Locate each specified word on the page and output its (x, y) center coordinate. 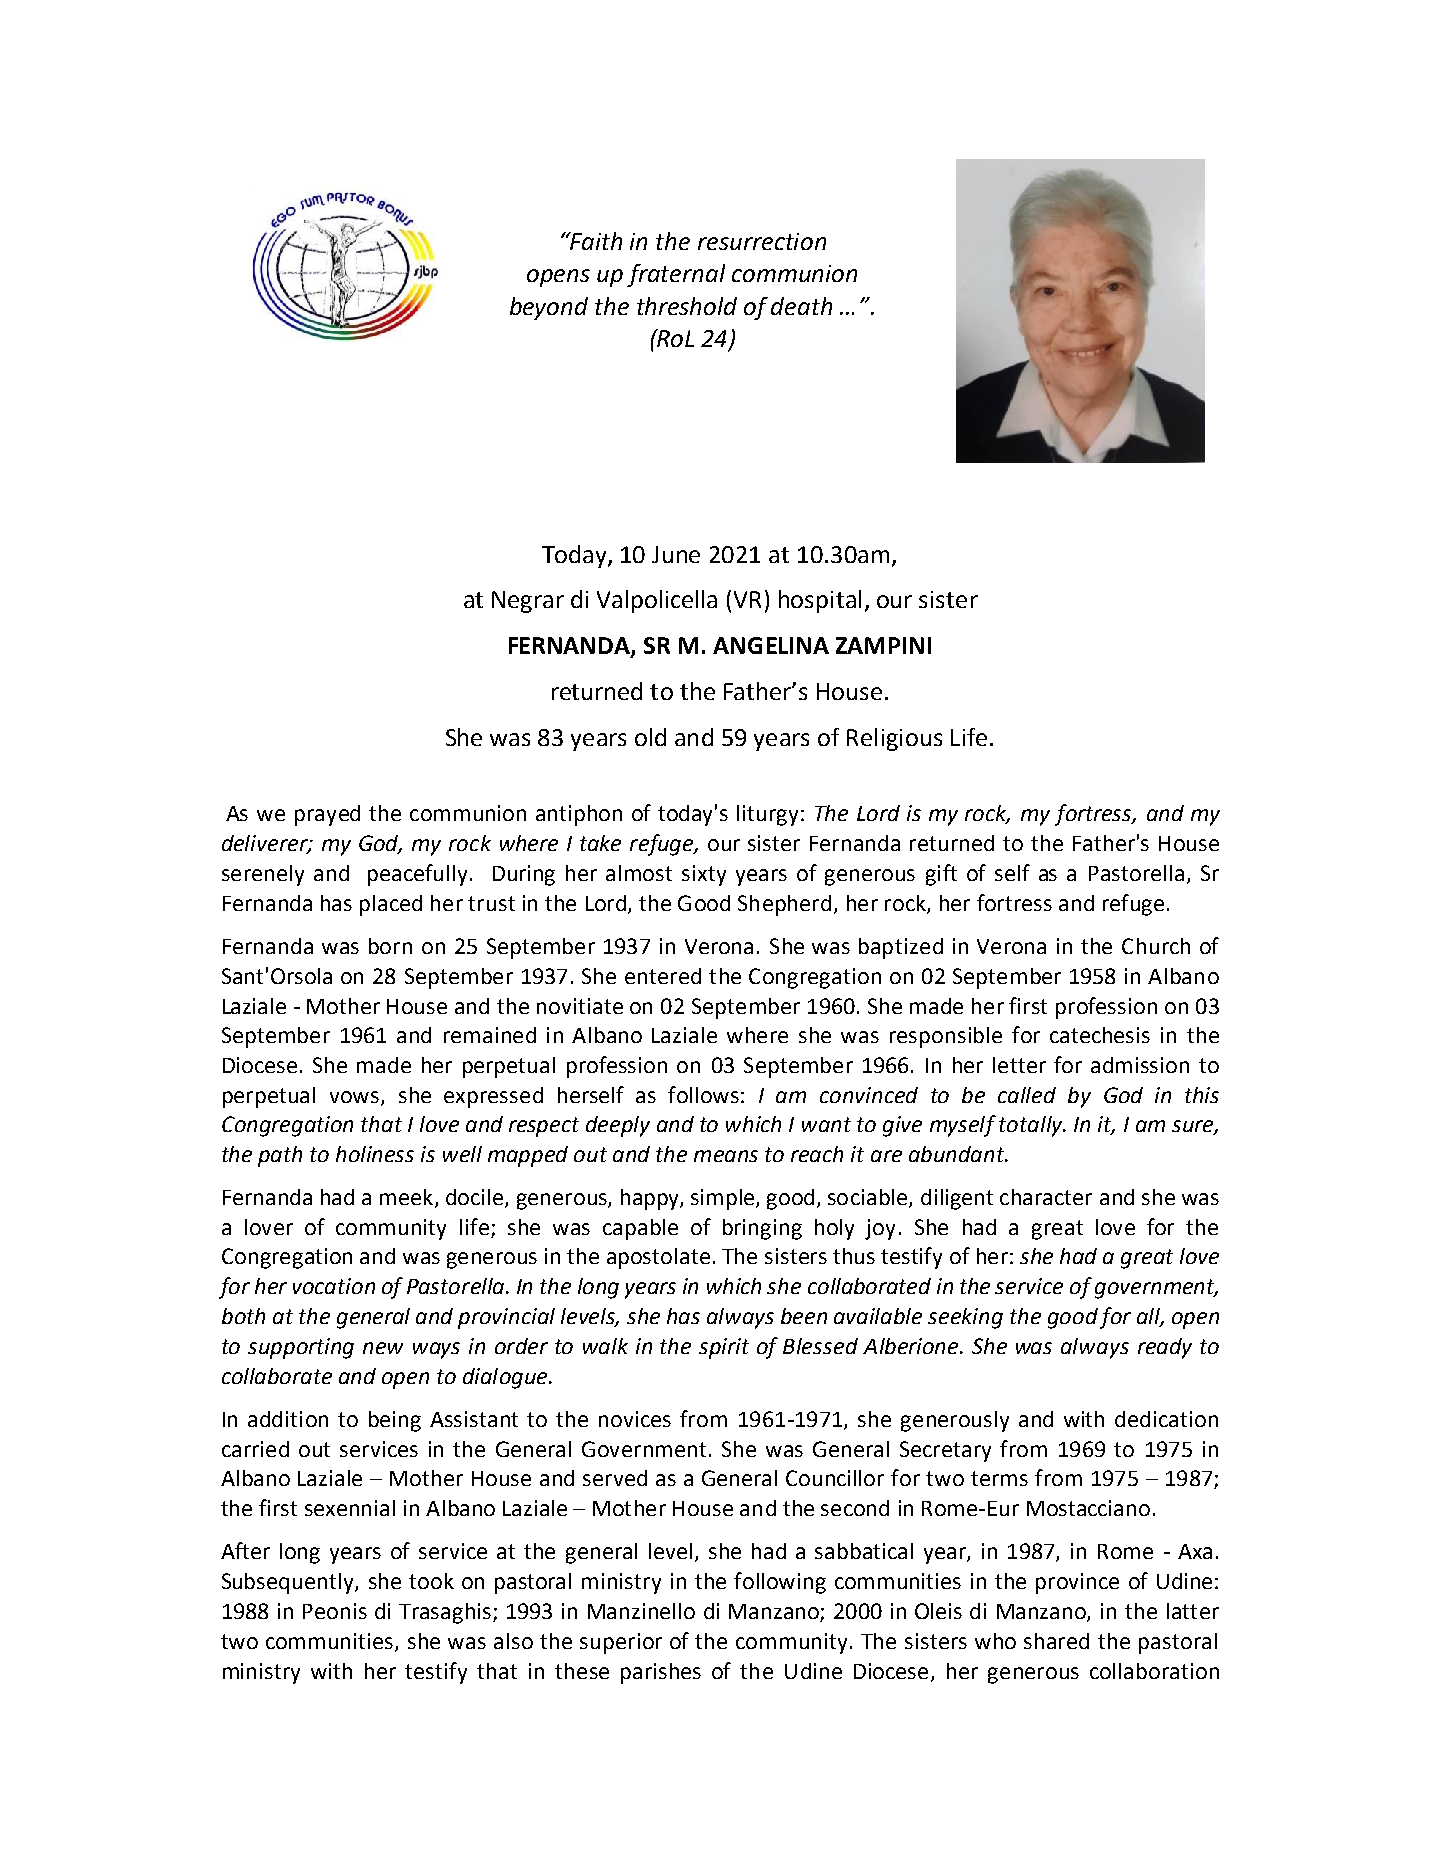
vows (354, 1097)
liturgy (767, 815)
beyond (549, 308)
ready (1165, 1348)
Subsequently (289, 1583)
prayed (327, 815)
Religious (894, 739)
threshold (687, 306)
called (1027, 1095)
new (383, 1348)
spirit (724, 1348)
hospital (820, 601)
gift (941, 875)
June (676, 554)
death (801, 306)
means (726, 1156)
